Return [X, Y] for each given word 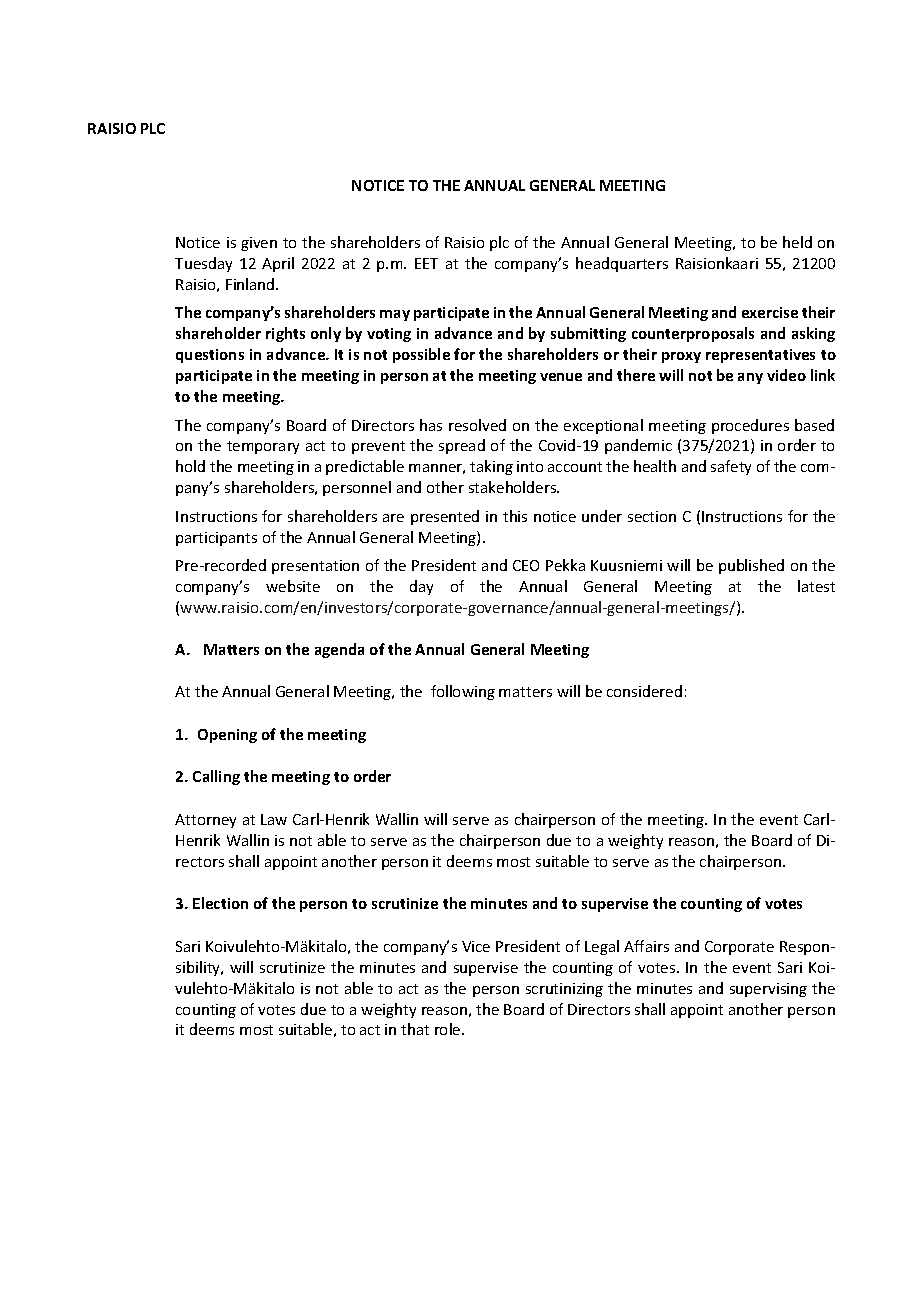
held [797, 242]
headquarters [622, 264]
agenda [339, 650]
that [415, 1029]
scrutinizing [564, 990]
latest [816, 586]
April [278, 264]
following [463, 692]
